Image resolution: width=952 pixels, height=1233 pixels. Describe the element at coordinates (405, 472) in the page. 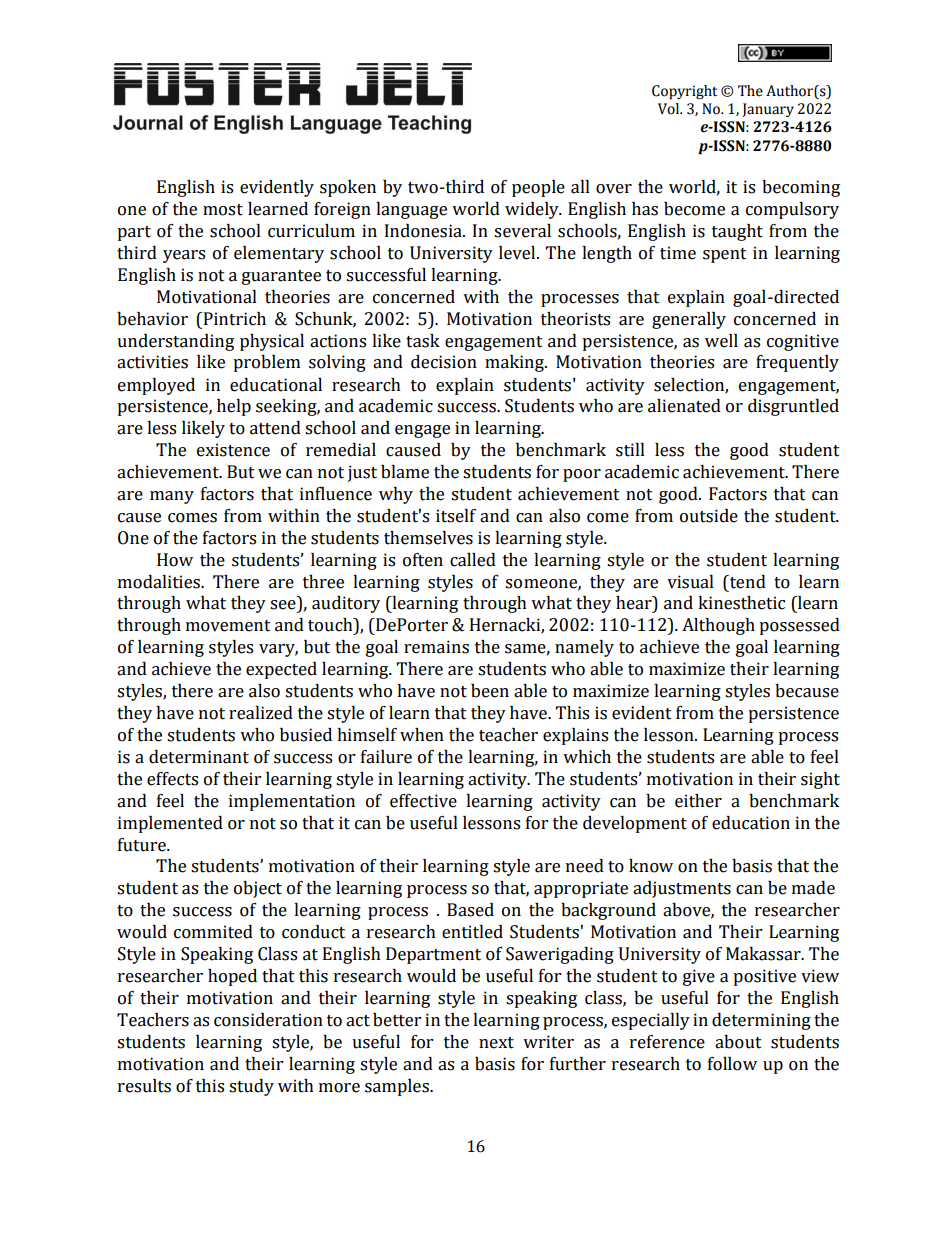

I see `blame` at that location.
